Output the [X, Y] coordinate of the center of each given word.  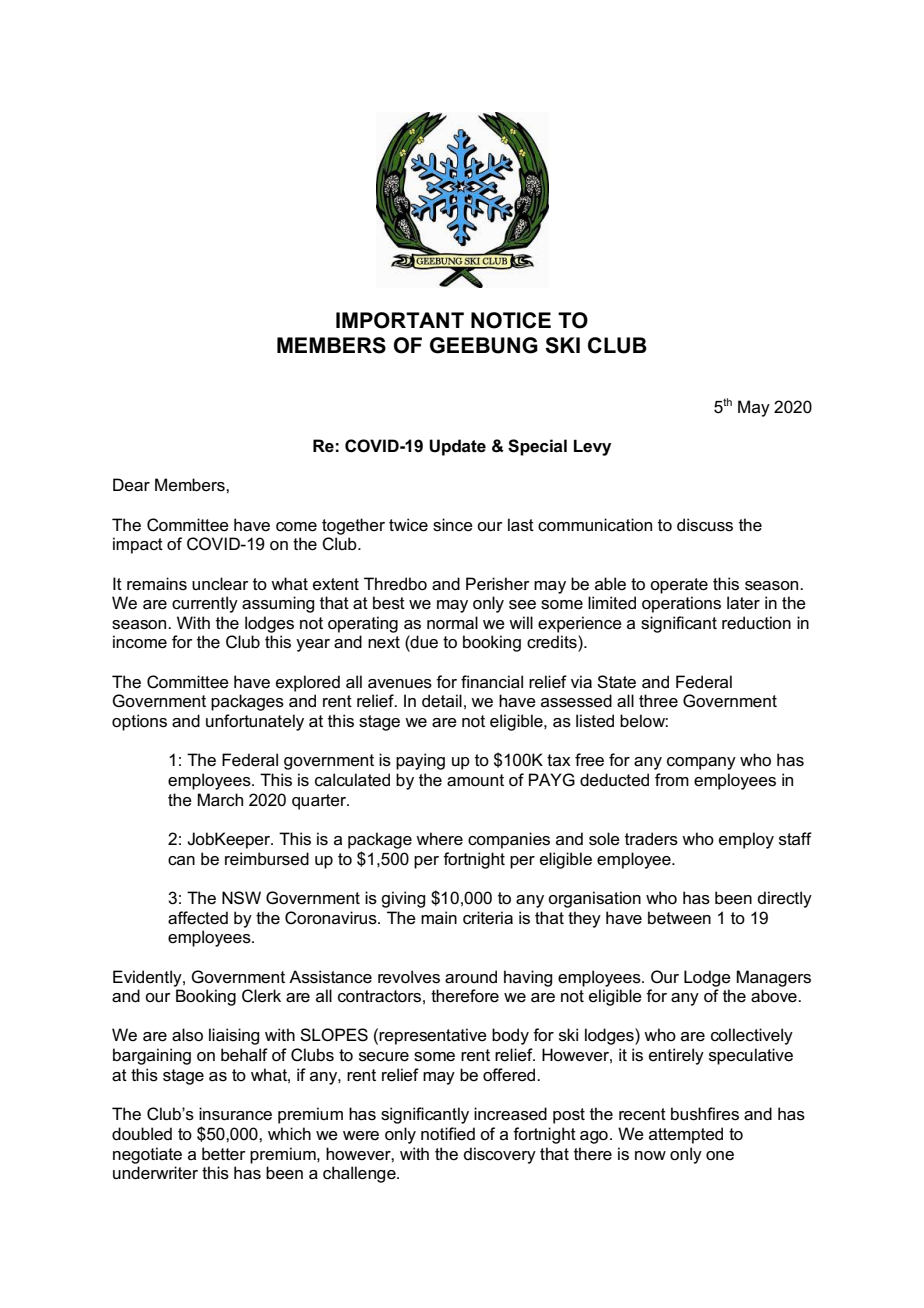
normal [452, 623]
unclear [220, 584]
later [743, 603]
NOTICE [511, 320]
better [224, 1154]
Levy [592, 447]
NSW [241, 898]
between [679, 918]
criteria [488, 918]
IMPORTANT [400, 320]
